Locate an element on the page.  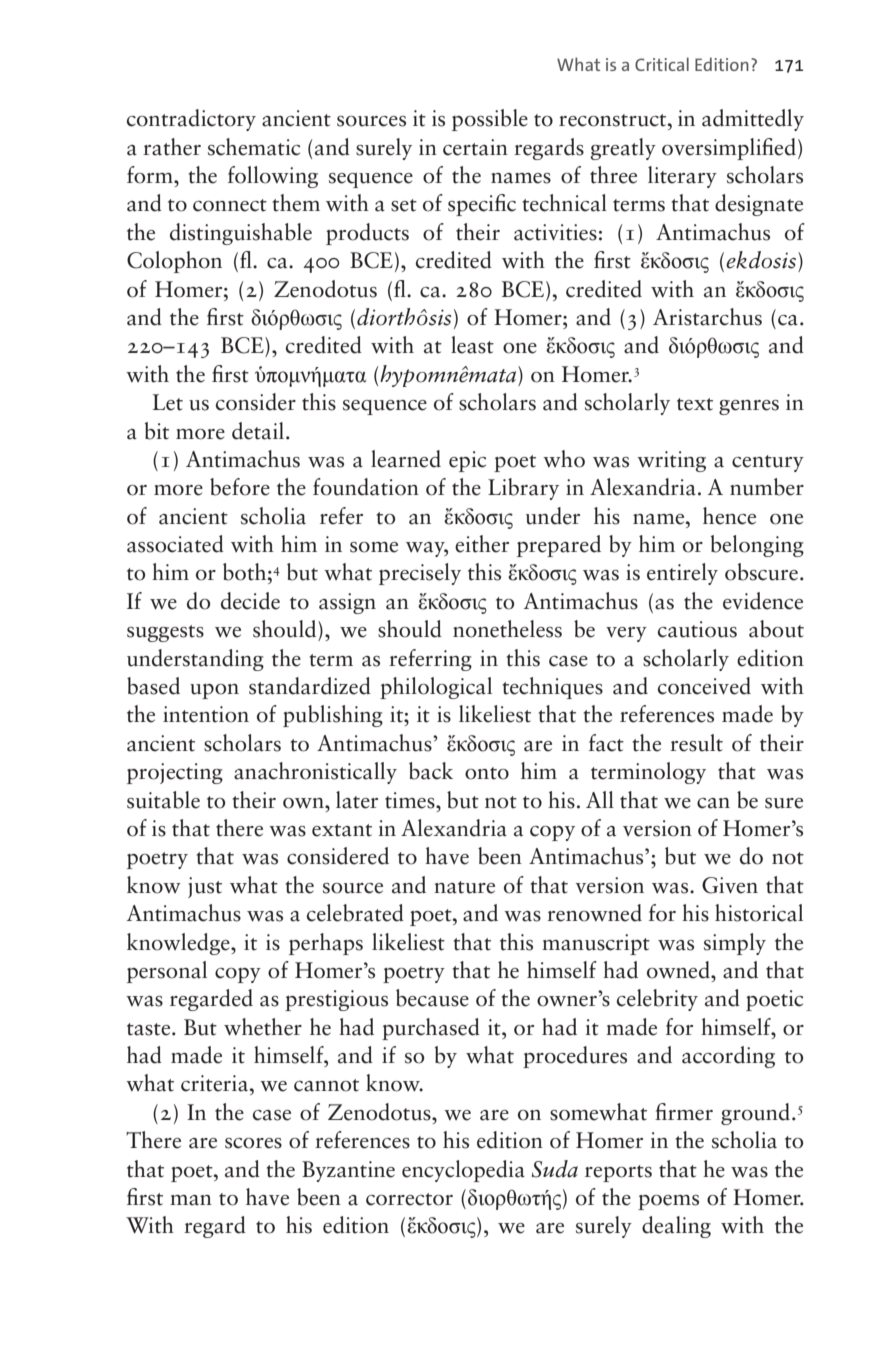
encyclopedia is located at coordinates (463, 1171).
